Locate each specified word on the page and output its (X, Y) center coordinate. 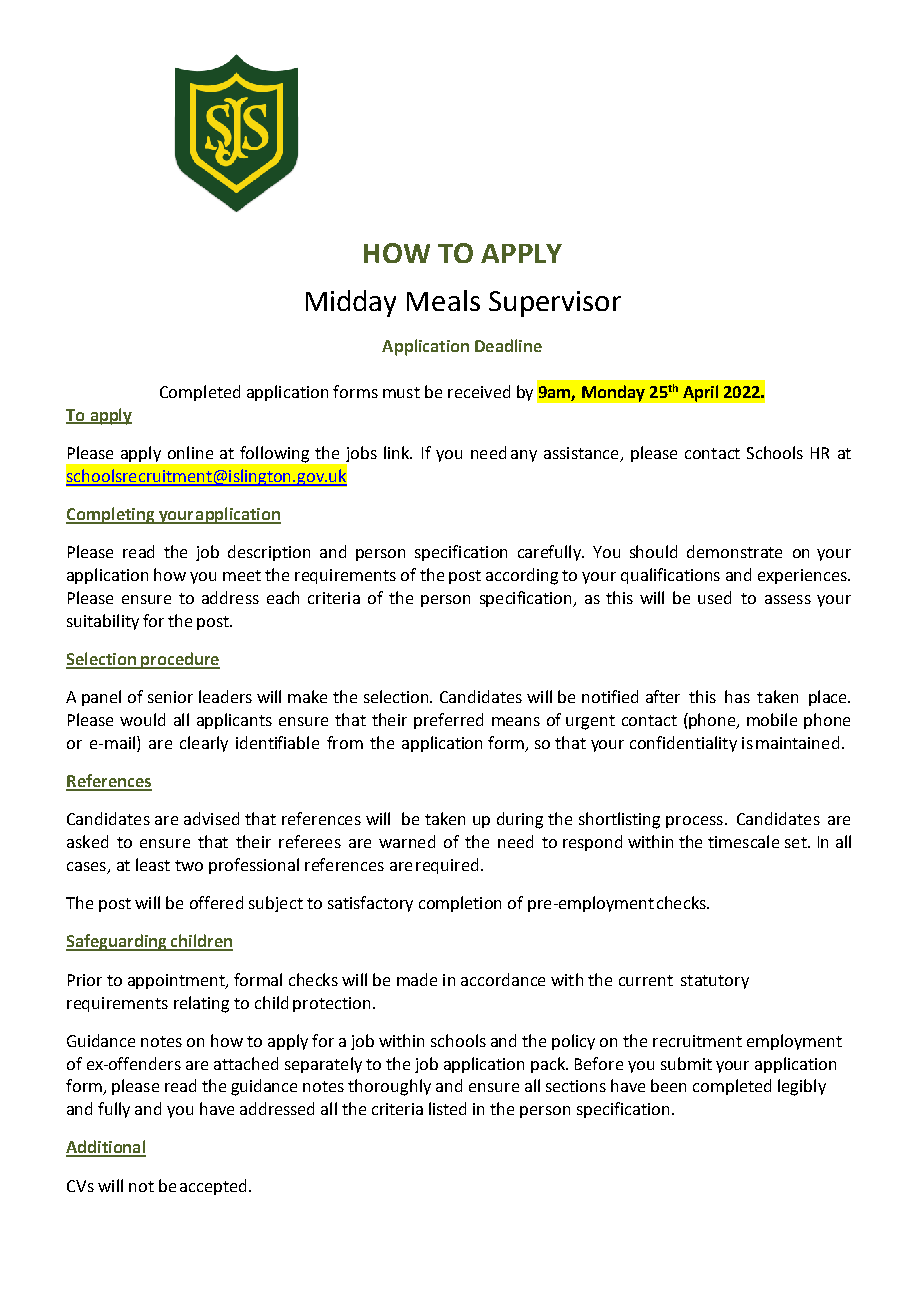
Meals (443, 300)
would (142, 719)
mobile (772, 719)
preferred (448, 721)
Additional (106, 1148)
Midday (351, 303)
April (700, 393)
